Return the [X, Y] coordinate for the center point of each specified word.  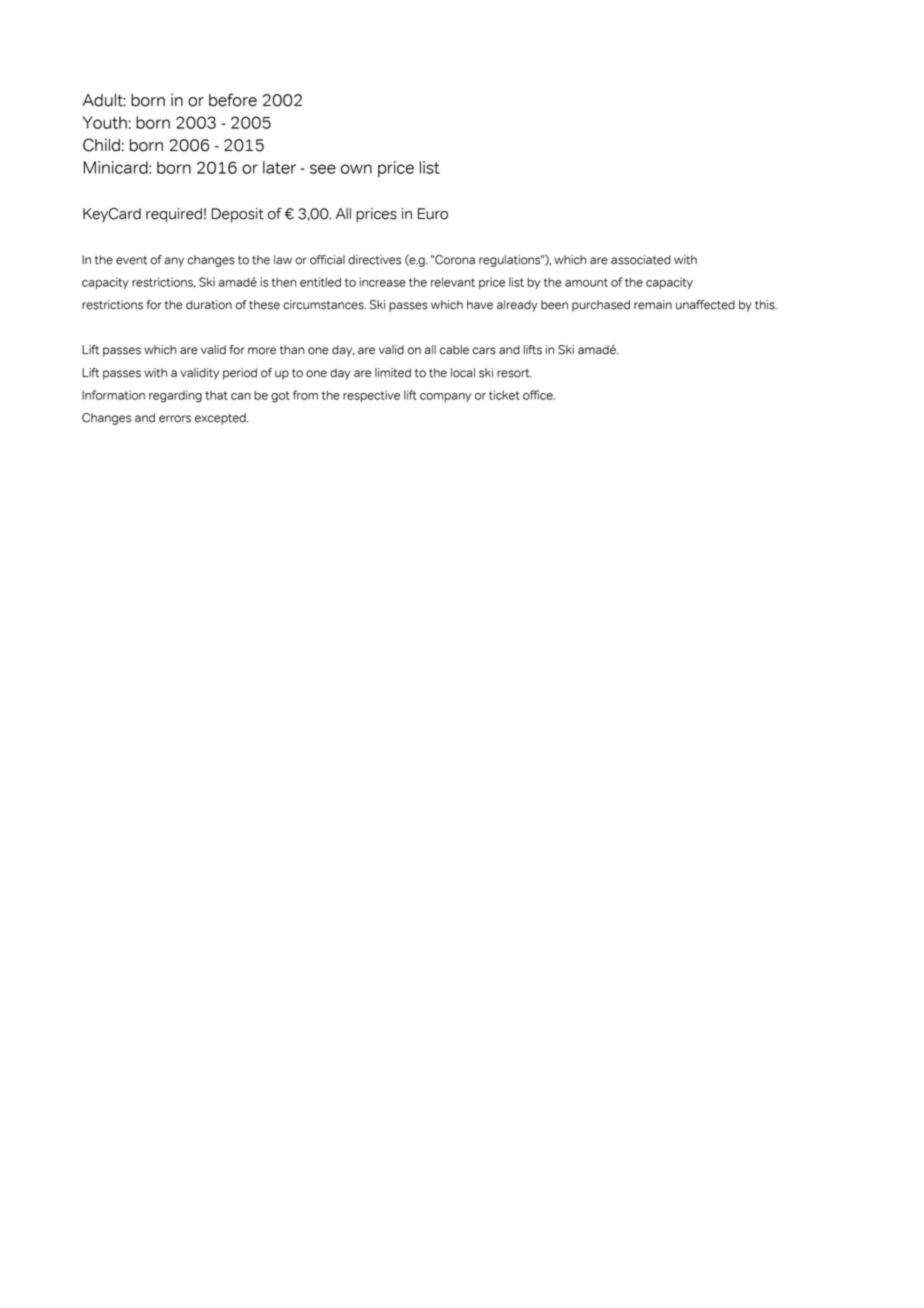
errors [175, 419]
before [233, 100]
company [445, 397]
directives [375, 260]
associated [641, 260]
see [323, 169]
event [131, 260]
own [356, 169]
